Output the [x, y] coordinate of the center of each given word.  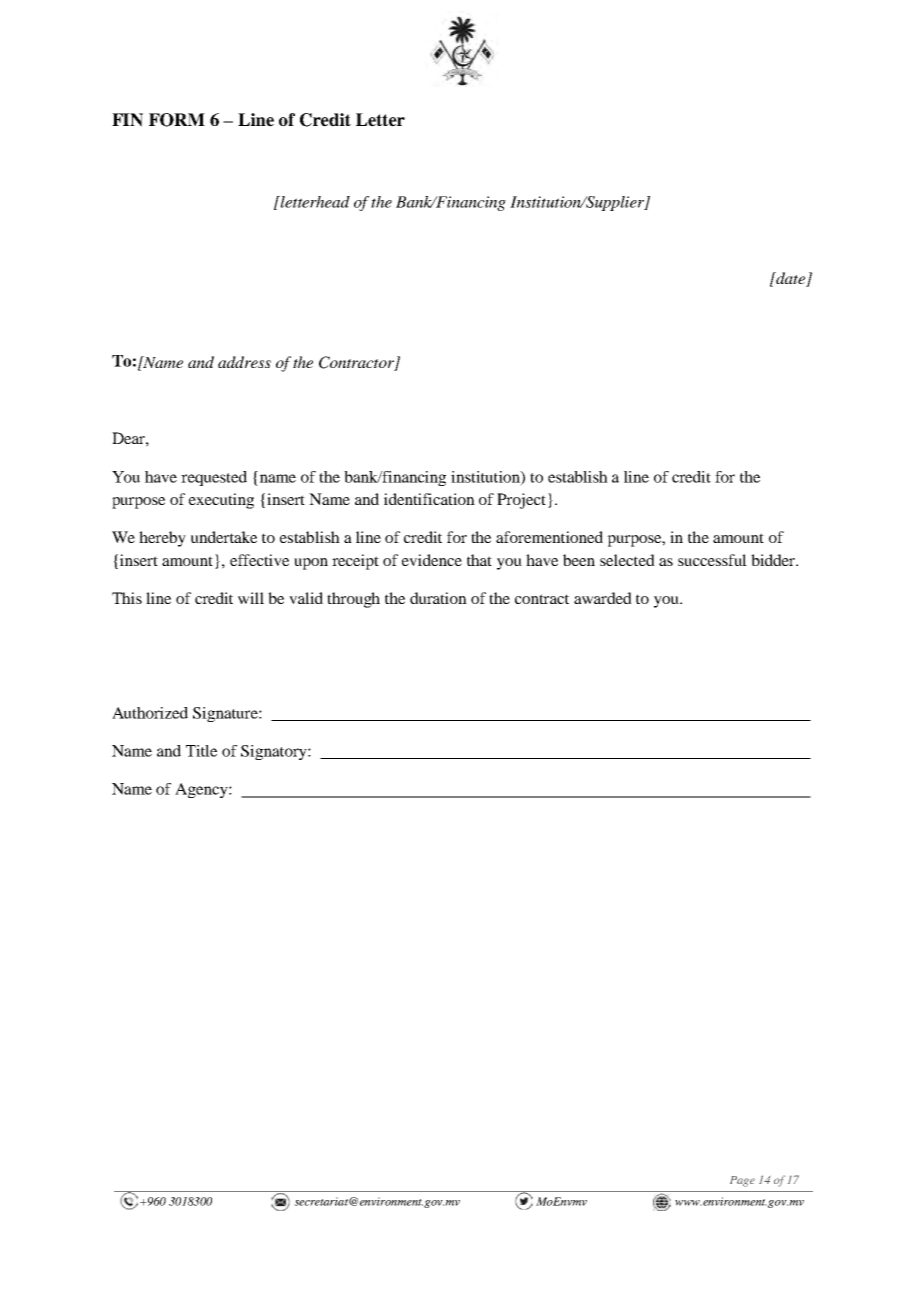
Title [201, 751]
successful [712, 560]
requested [214, 478]
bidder [774, 560]
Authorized [150, 713]
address [244, 362]
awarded [603, 598]
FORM [177, 120]
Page [742, 1181]
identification [429, 499]
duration [438, 598]
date [791, 279]
